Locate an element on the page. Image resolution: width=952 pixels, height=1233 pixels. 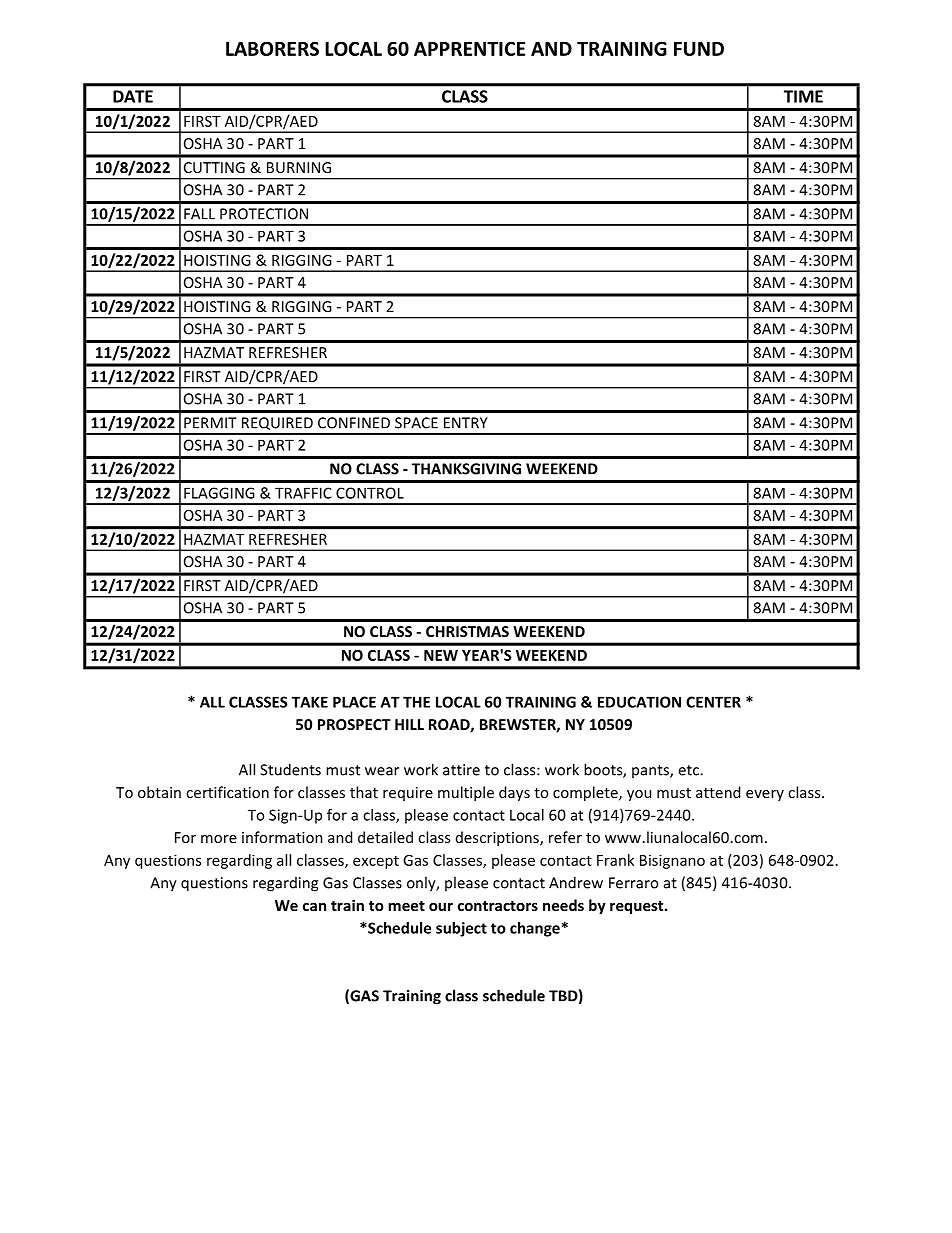
LABORERS is located at coordinates (272, 48).
